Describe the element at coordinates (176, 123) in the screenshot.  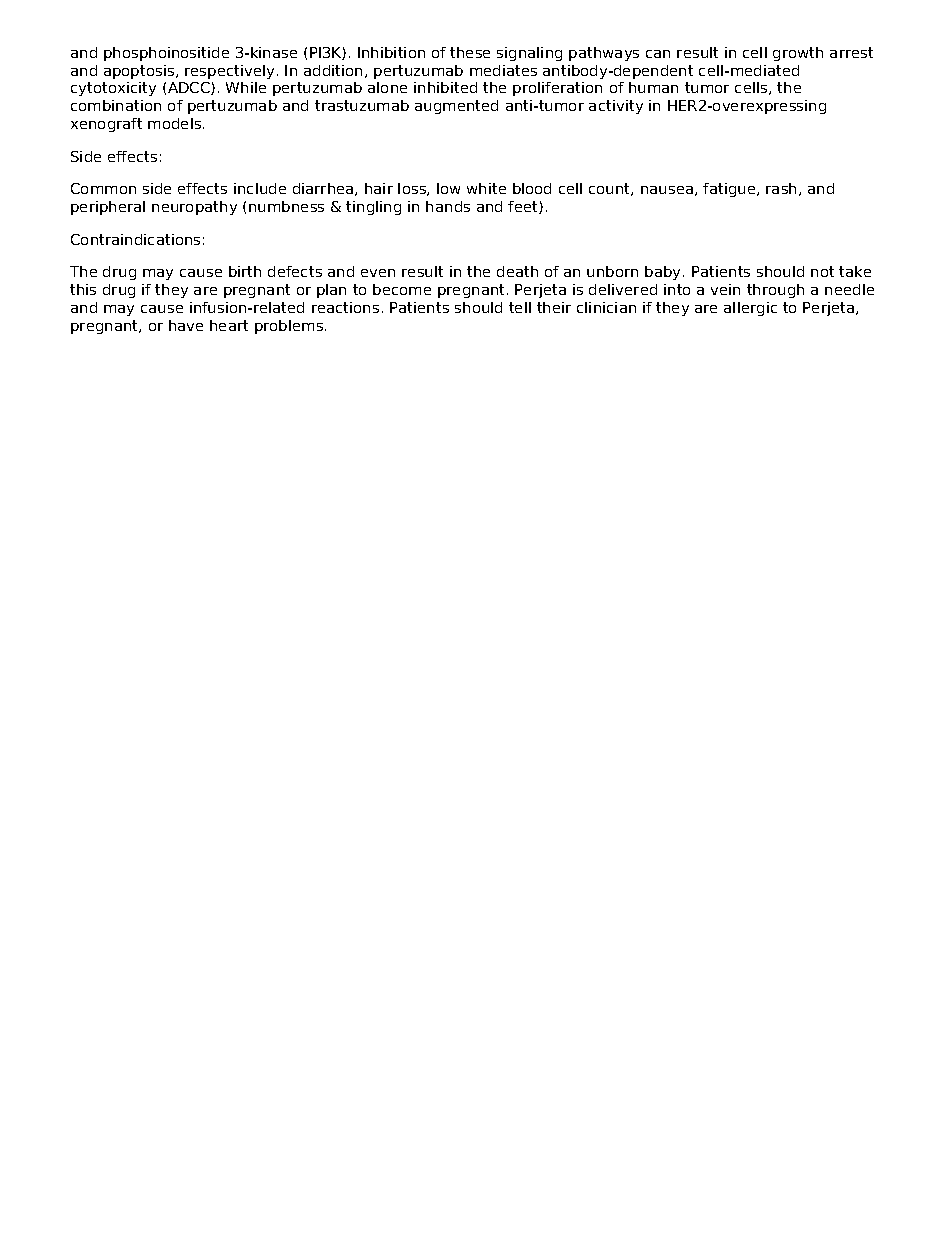
I see `models` at that location.
